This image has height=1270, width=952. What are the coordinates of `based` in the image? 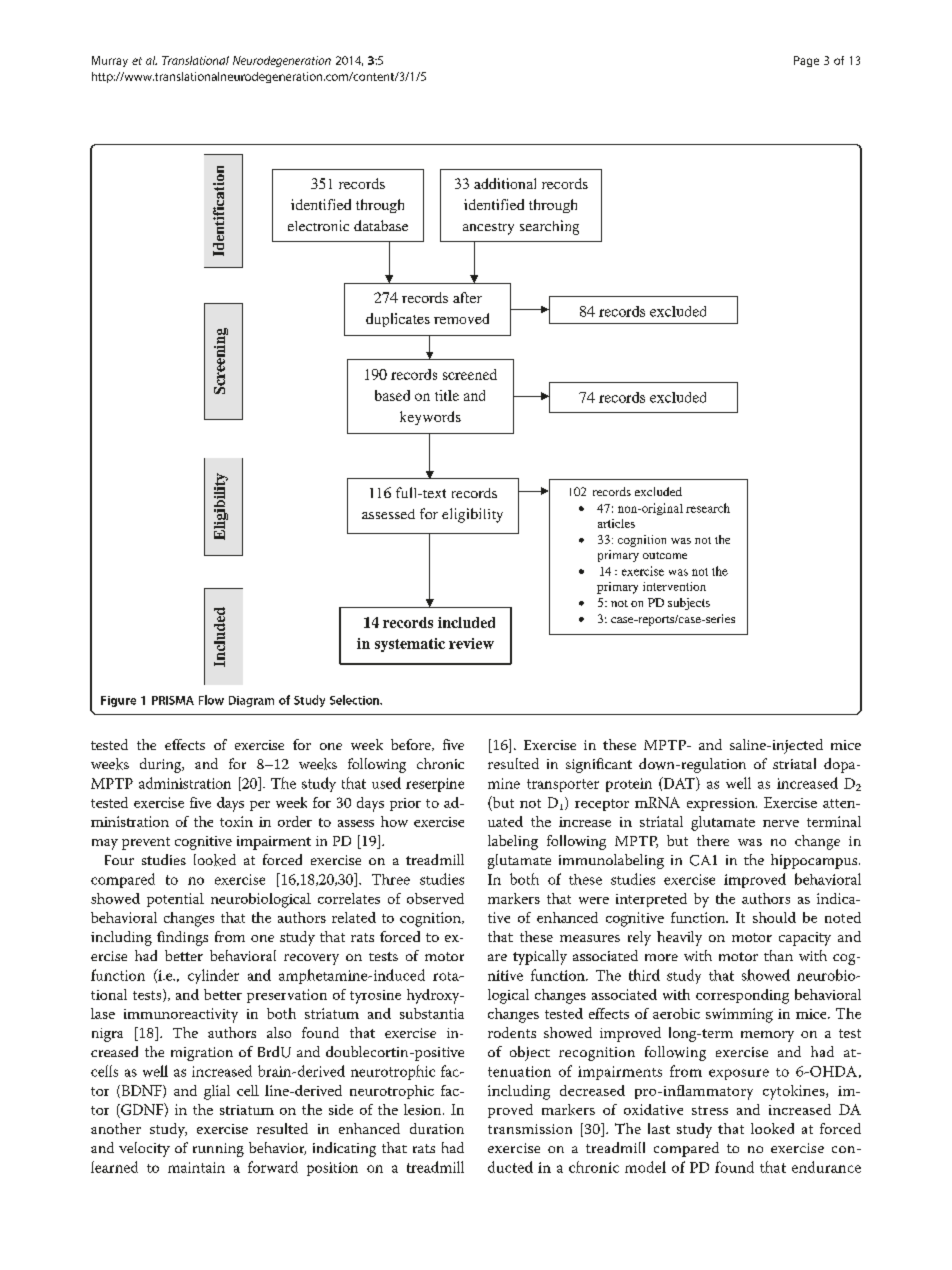 It's located at (392, 395).
